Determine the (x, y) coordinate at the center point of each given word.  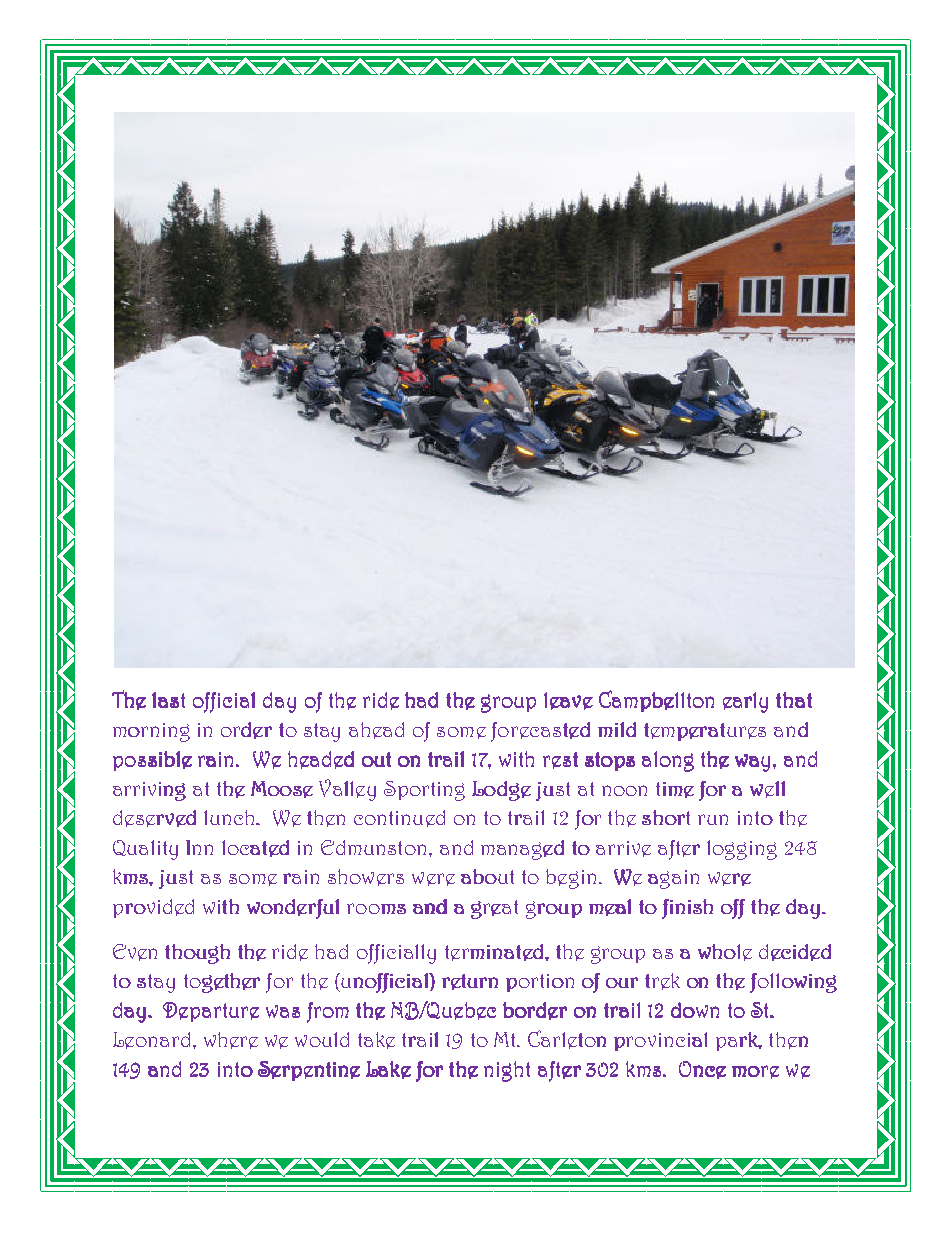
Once (702, 1070)
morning (151, 732)
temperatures (705, 732)
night (507, 1071)
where (231, 1040)
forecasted (540, 732)
